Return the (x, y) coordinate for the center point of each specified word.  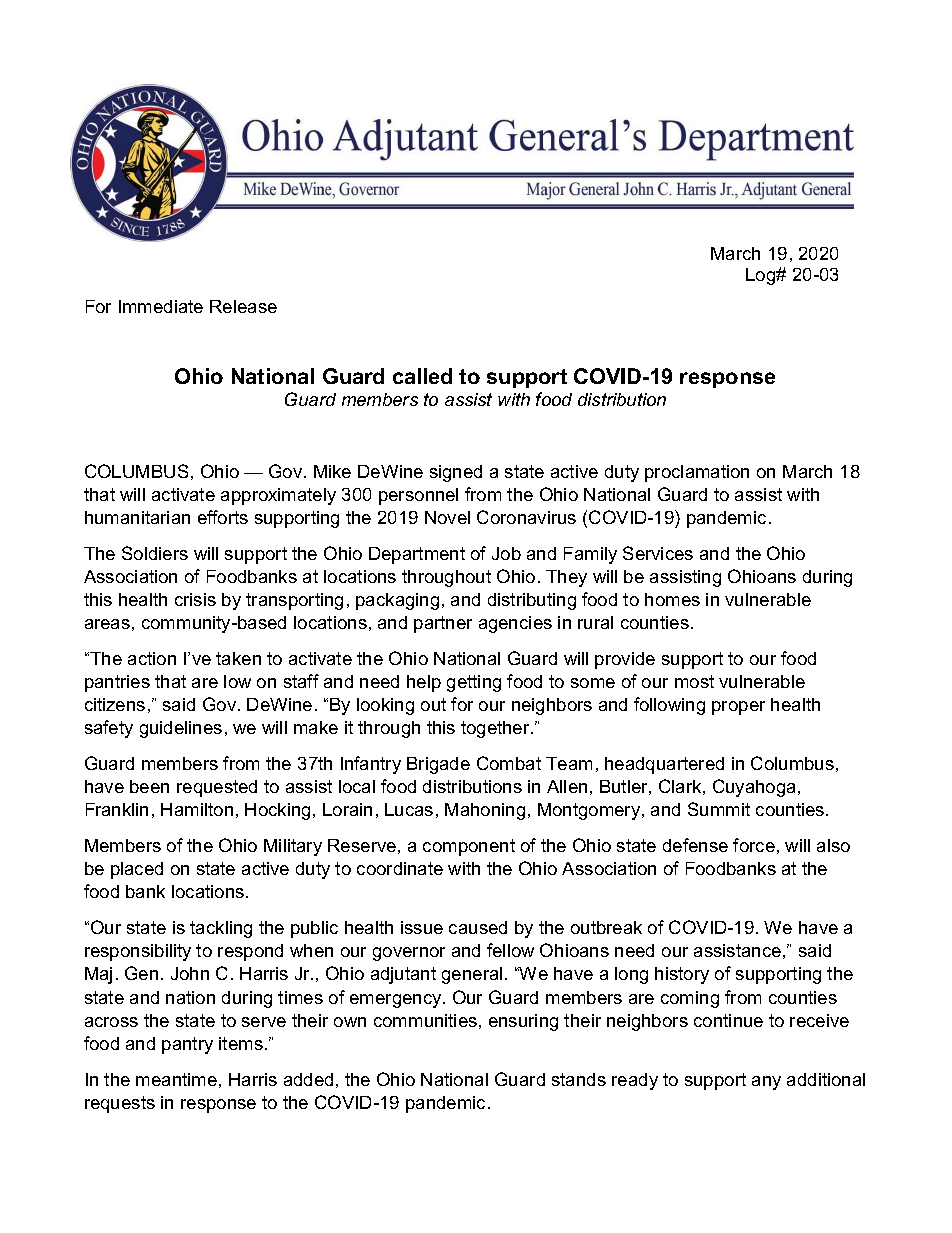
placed (137, 870)
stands (579, 1079)
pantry (187, 1045)
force (754, 845)
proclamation (697, 473)
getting (474, 683)
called (422, 376)
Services (658, 553)
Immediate (161, 306)
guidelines (181, 729)
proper (738, 708)
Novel (447, 517)
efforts (223, 517)
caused (478, 927)
